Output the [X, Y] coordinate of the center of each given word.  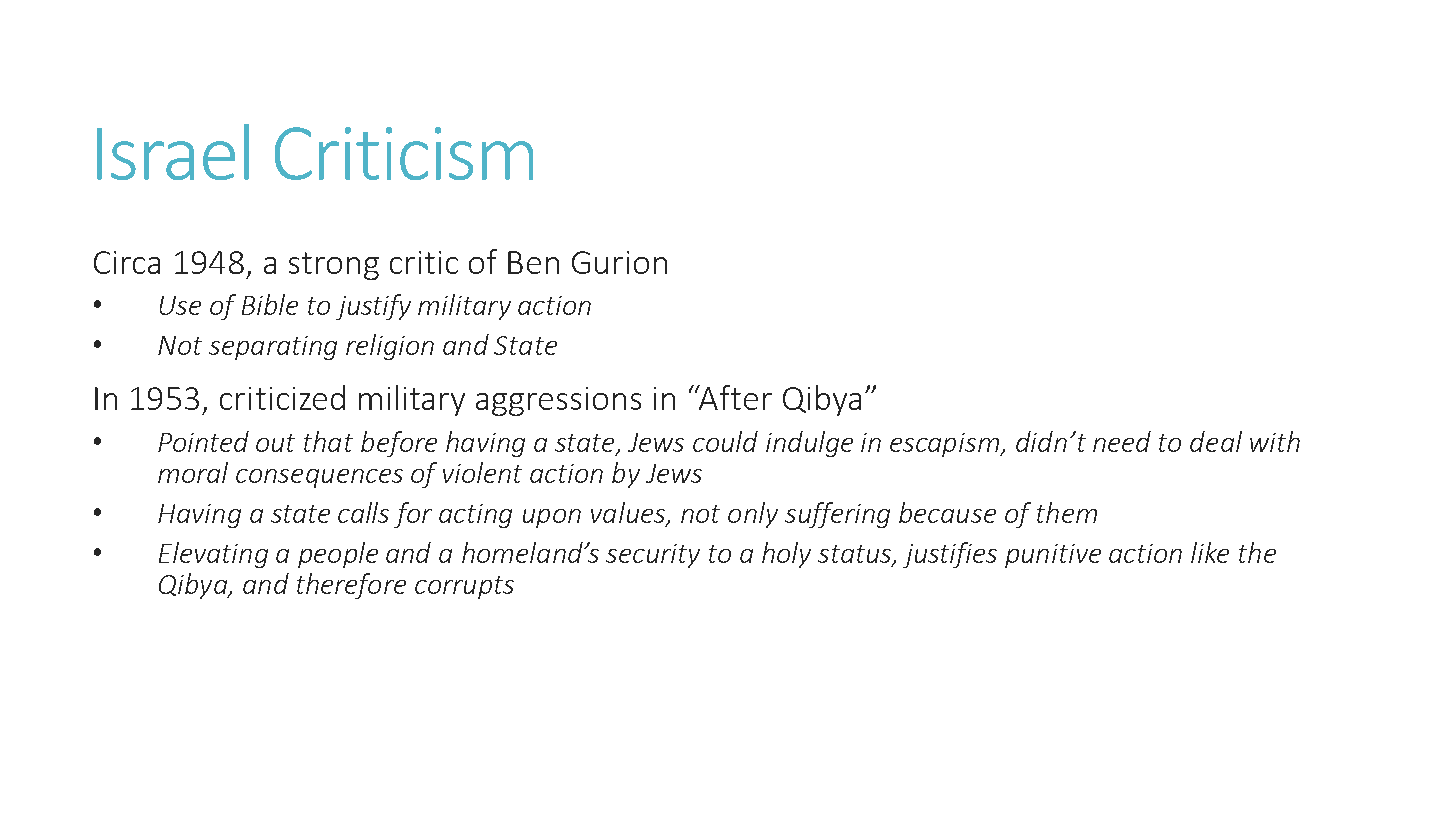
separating [273, 348]
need [1122, 441]
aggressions [558, 401]
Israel [173, 152]
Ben [533, 262]
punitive [1053, 556]
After [734, 397]
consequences [319, 478]
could [725, 441]
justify [373, 307]
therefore [351, 586]
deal [1216, 441]
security [653, 556]
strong [334, 266]
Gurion [619, 262]
